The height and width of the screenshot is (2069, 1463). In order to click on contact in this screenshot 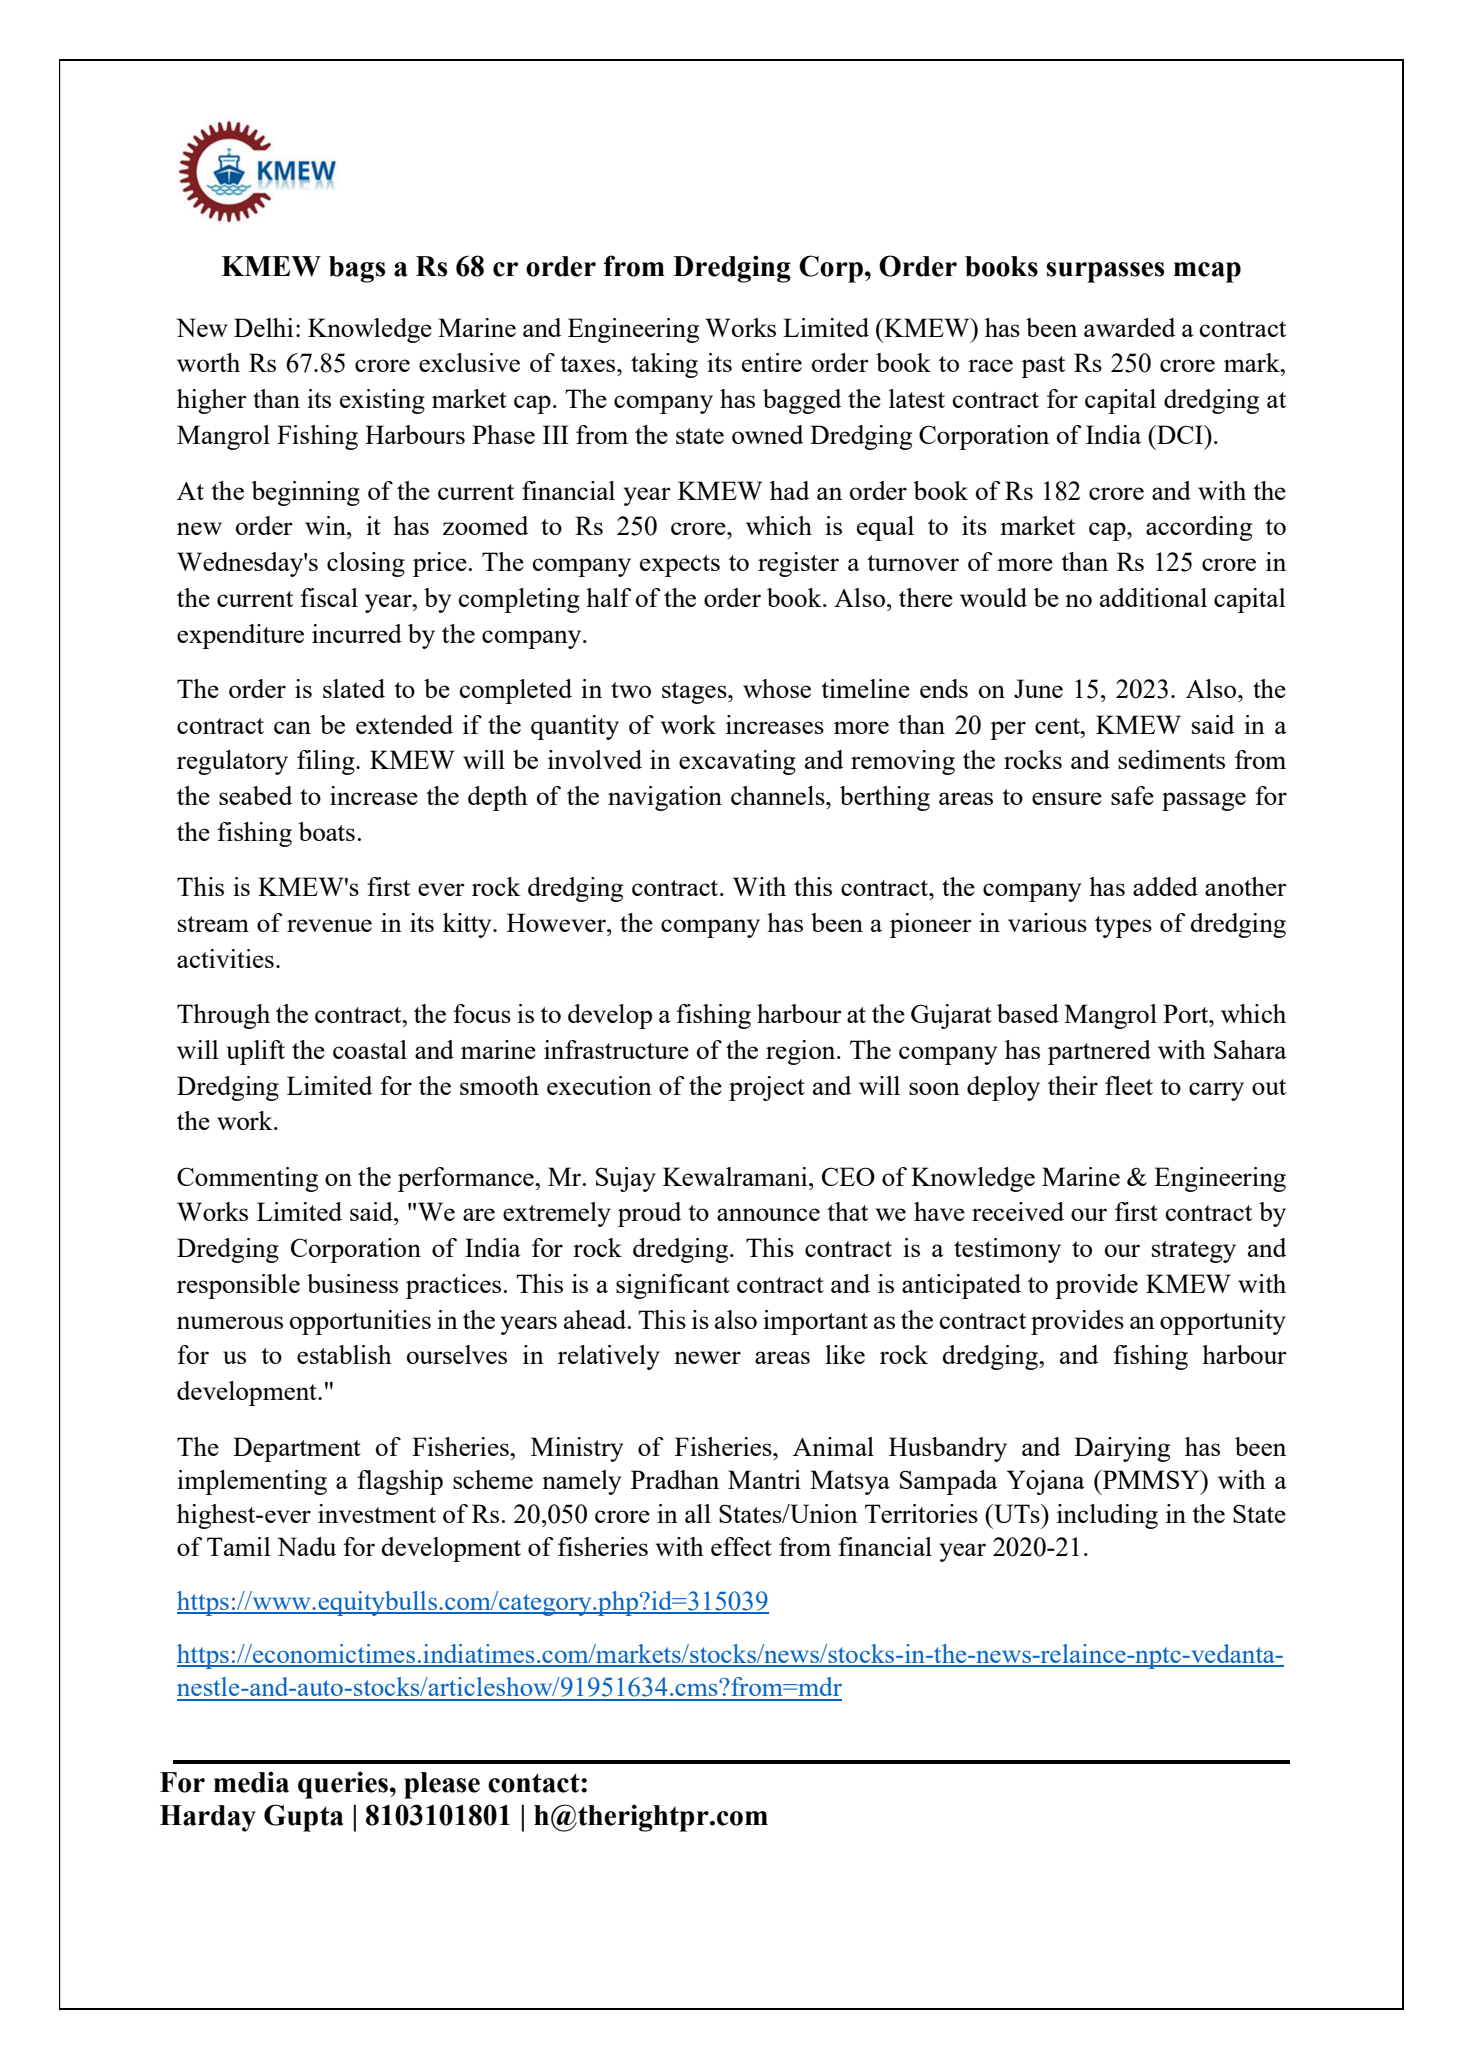, I will do `click(535, 1783)`.
